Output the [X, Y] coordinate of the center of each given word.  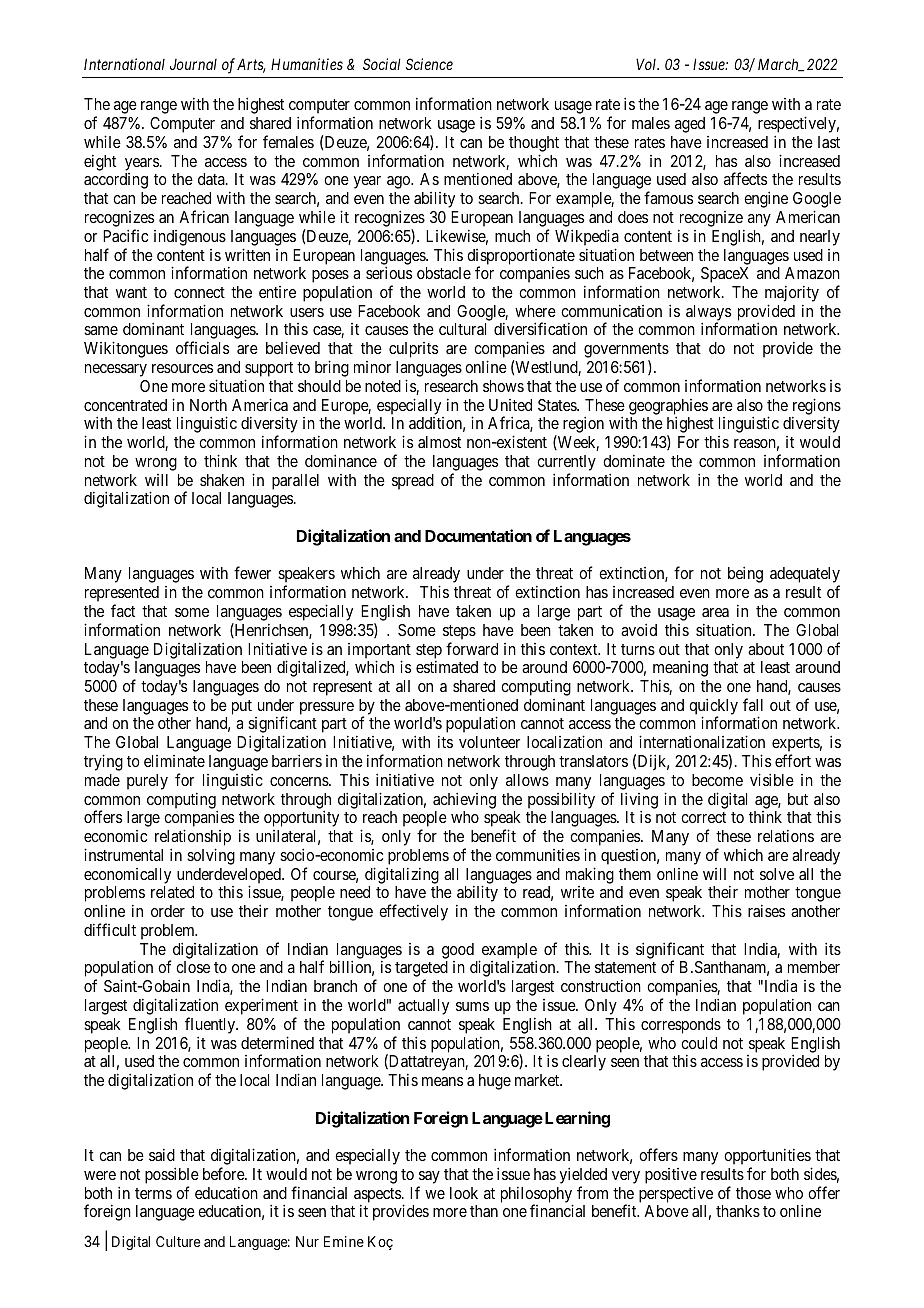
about [766, 649]
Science [429, 64]
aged [690, 125]
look [464, 1193]
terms [153, 1193]
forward [472, 648]
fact [123, 610]
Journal [193, 64]
